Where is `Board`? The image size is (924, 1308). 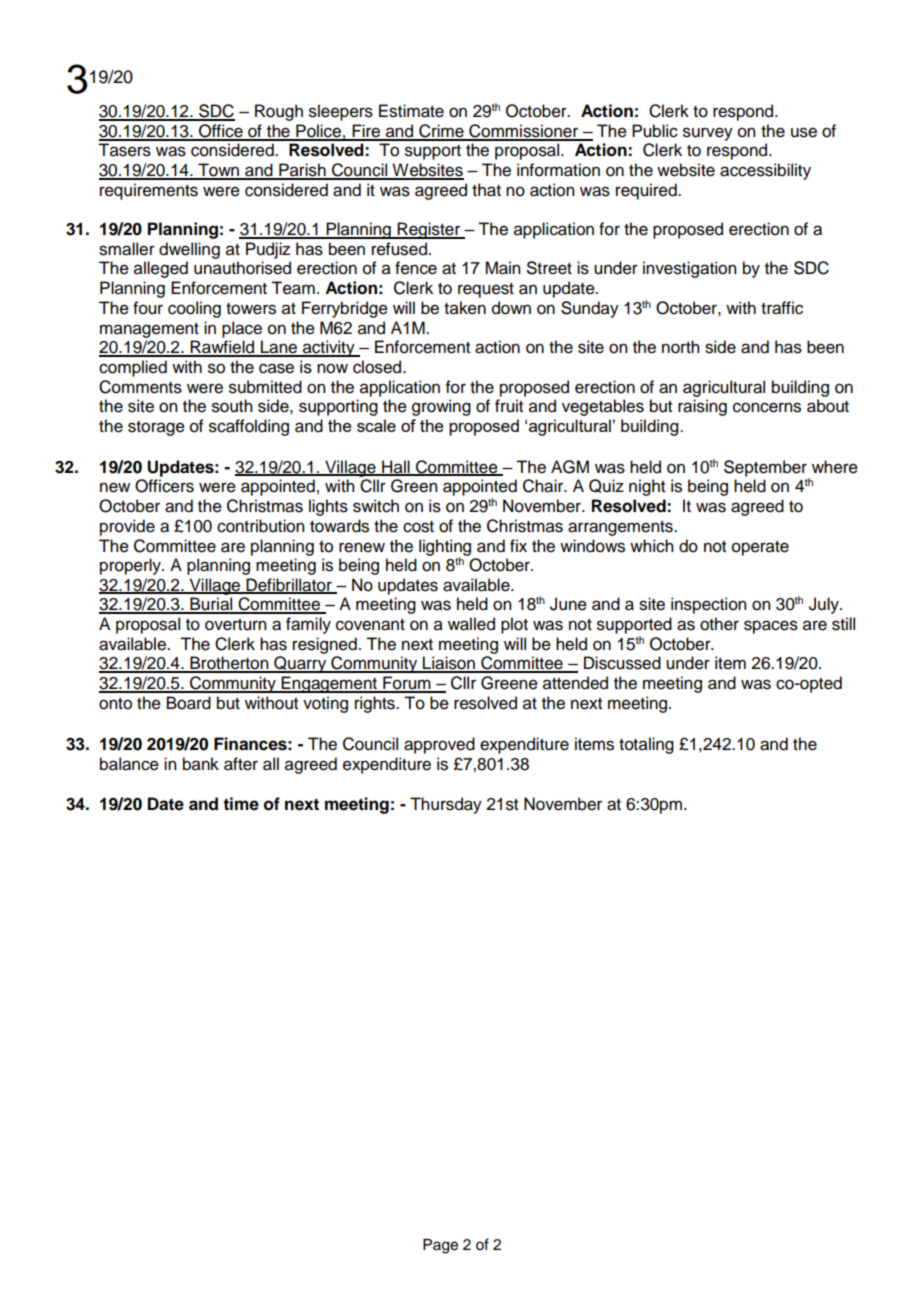
Board is located at coordinates (189, 703).
